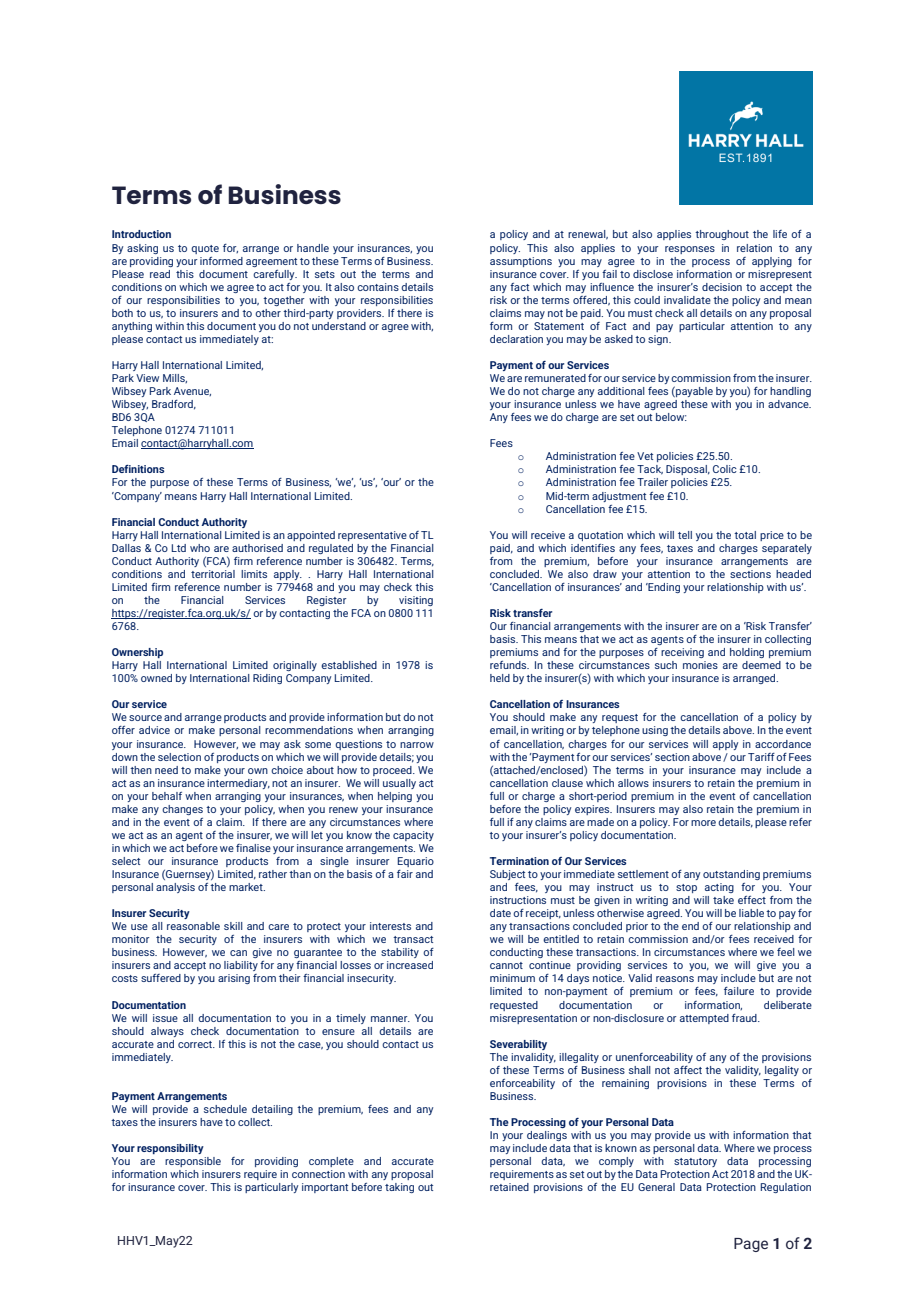 Image resolution: width=924 pixels, height=1308 pixels. Describe the element at coordinates (751, 1245) in the image. I see `Page` at that location.
